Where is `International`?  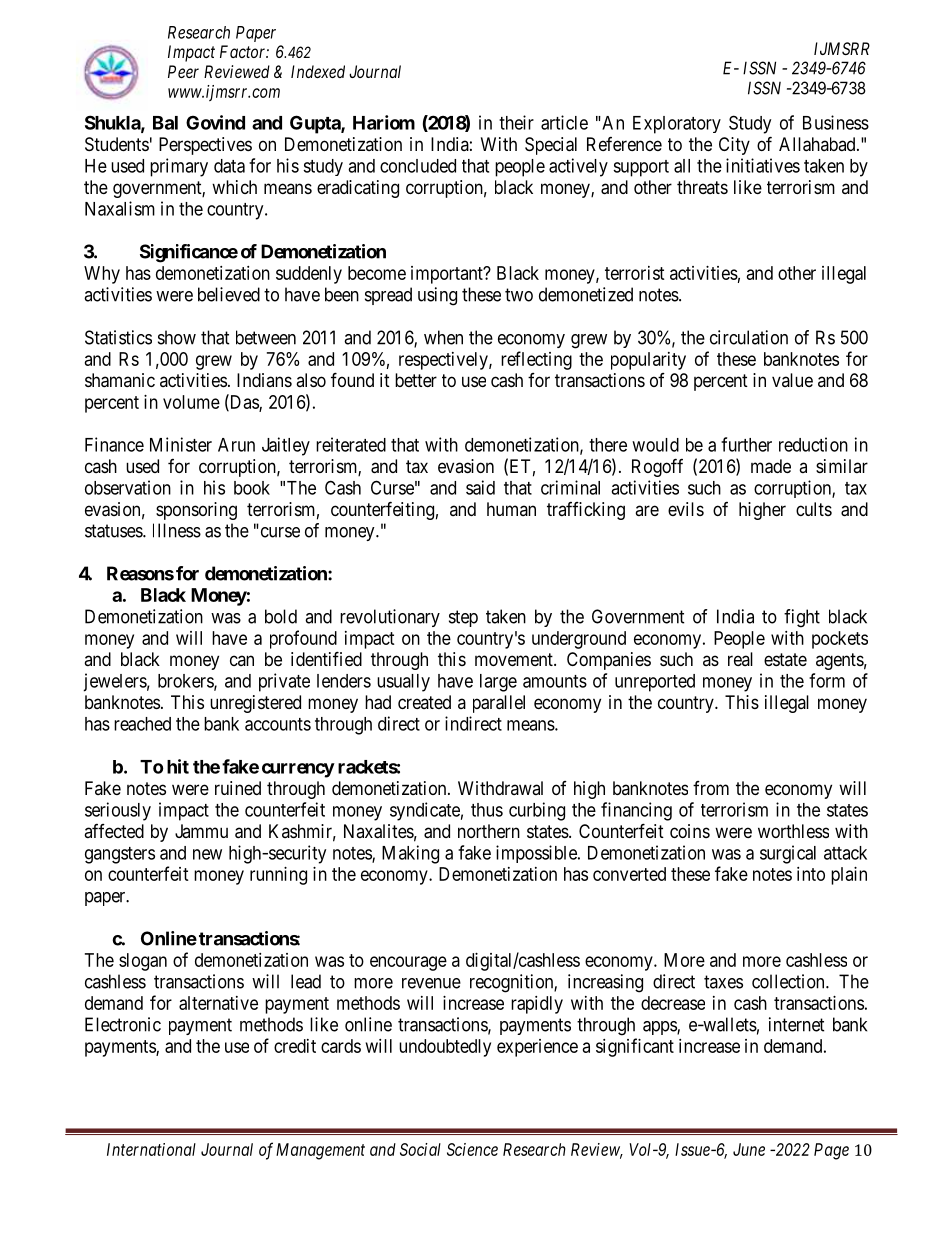 International is located at coordinates (151, 1149).
